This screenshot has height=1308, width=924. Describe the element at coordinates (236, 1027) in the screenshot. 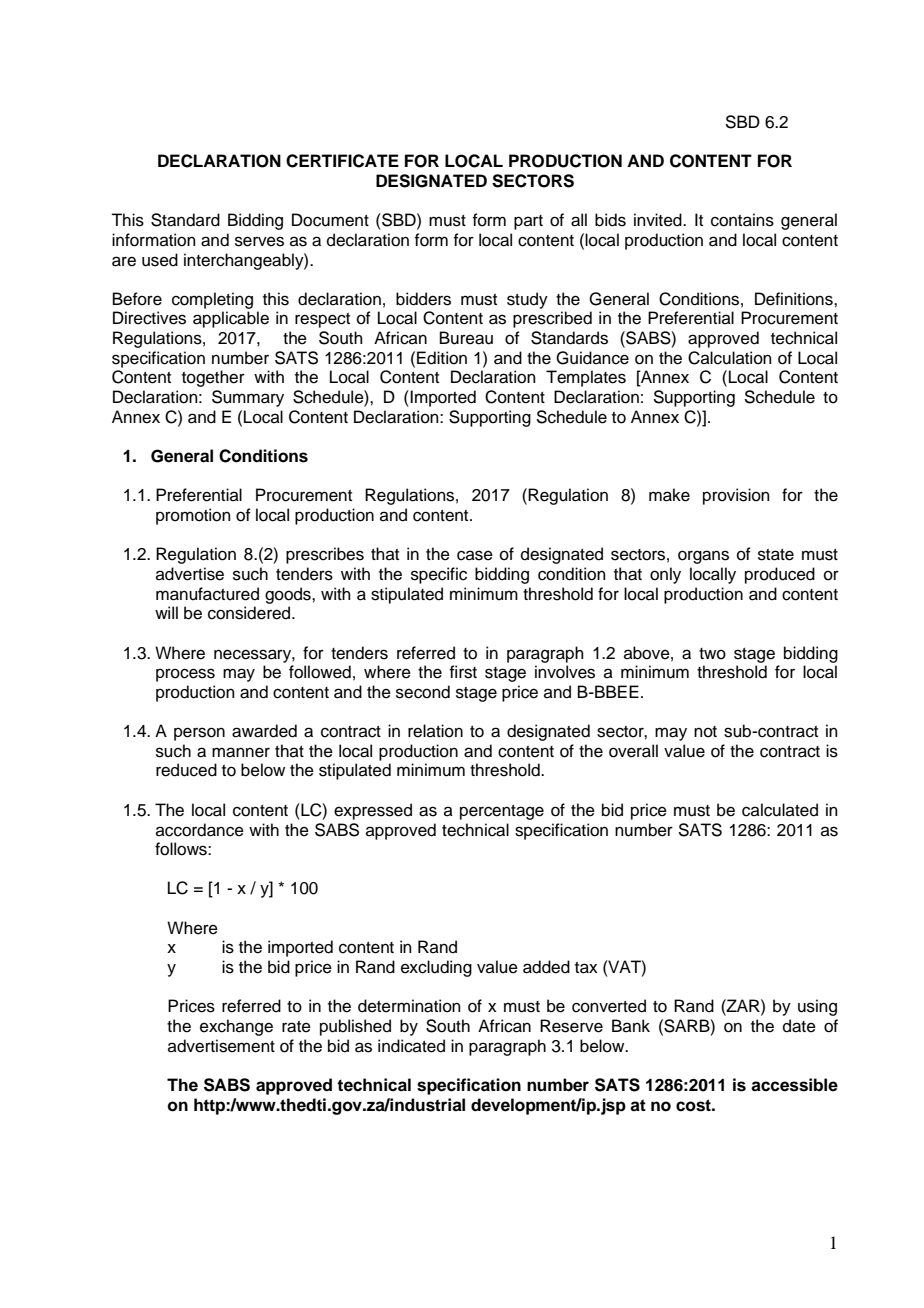

I see `exchange` at that location.
